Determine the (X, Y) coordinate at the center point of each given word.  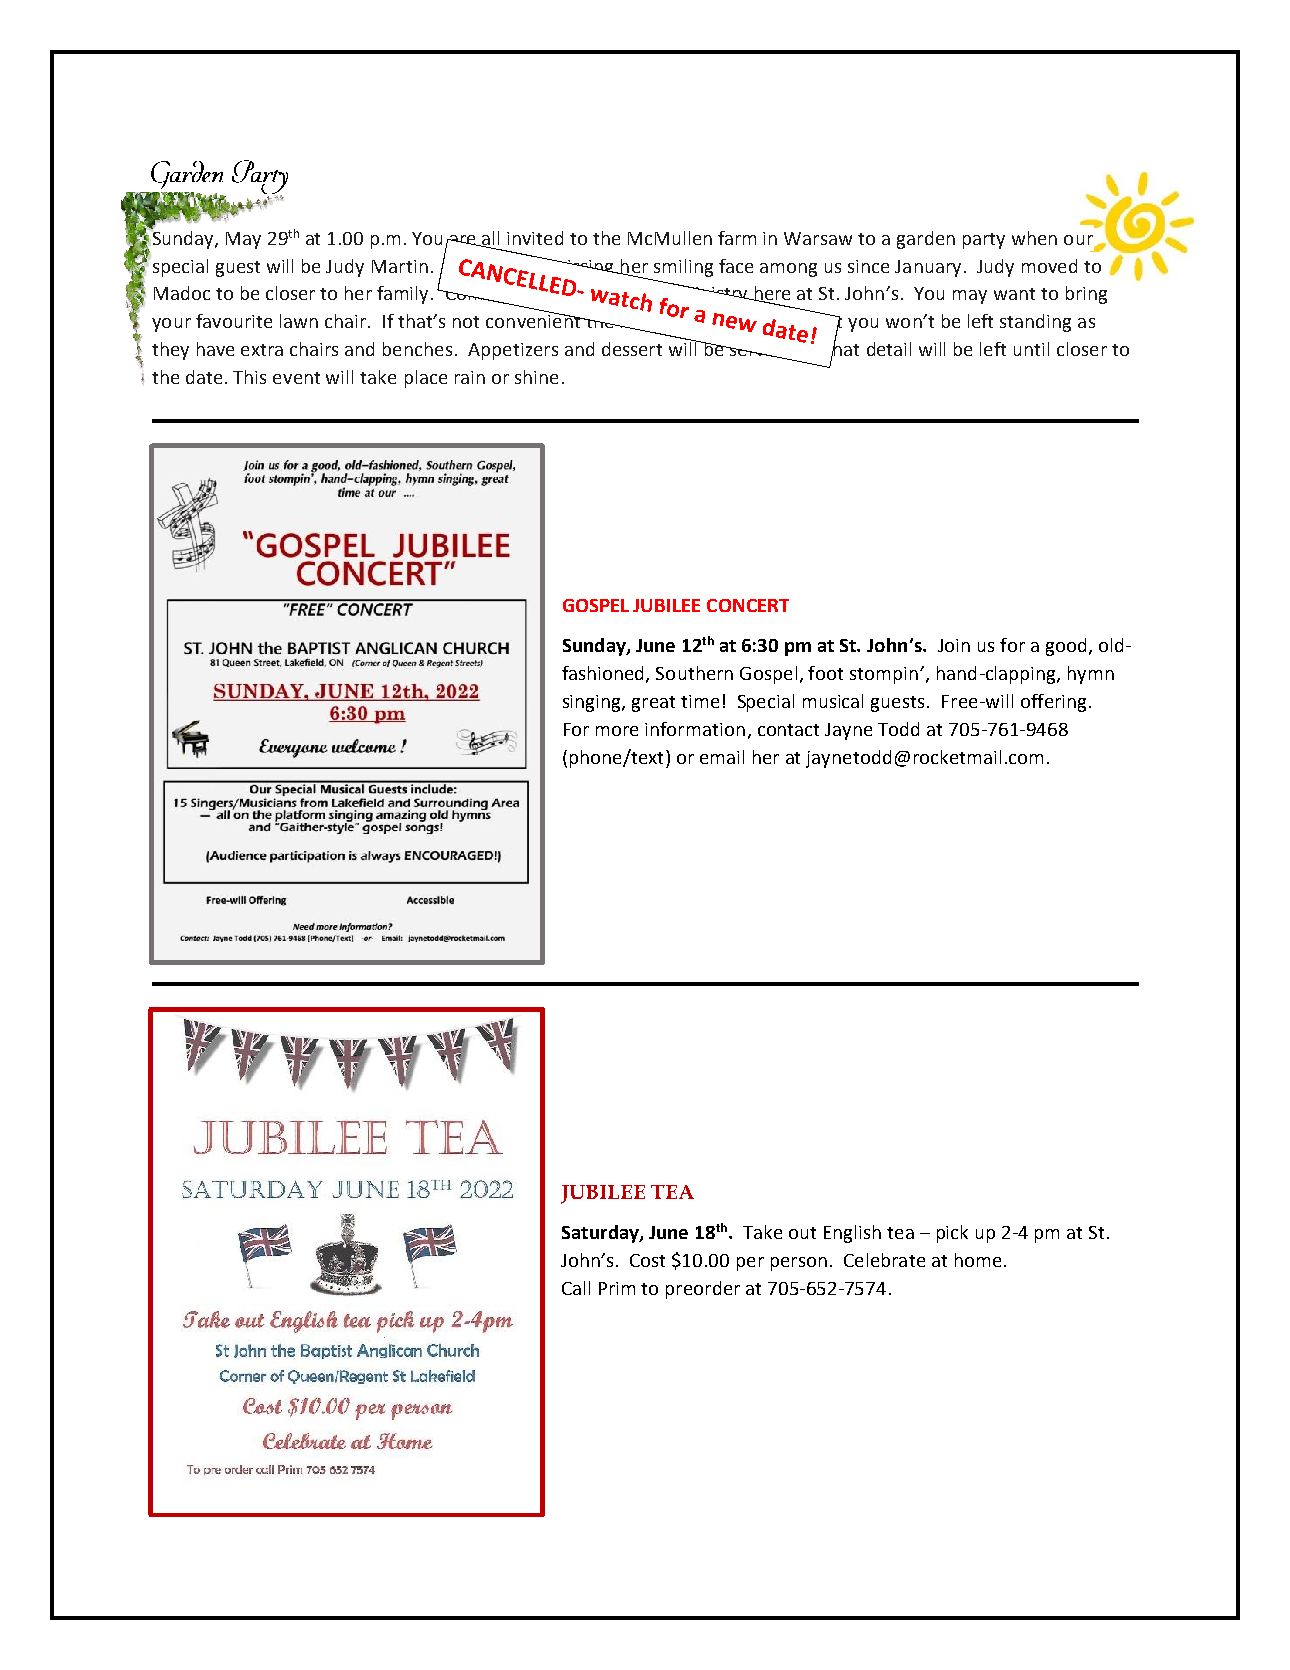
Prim (617, 1288)
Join (954, 645)
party (984, 241)
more (617, 731)
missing (583, 269)
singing (593, 703)
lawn (299, 321)
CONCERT (748, 605)
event (296, 378)
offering (1053, 703)
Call (576, 1288)
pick (952, 1234)
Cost (647, 1260)
